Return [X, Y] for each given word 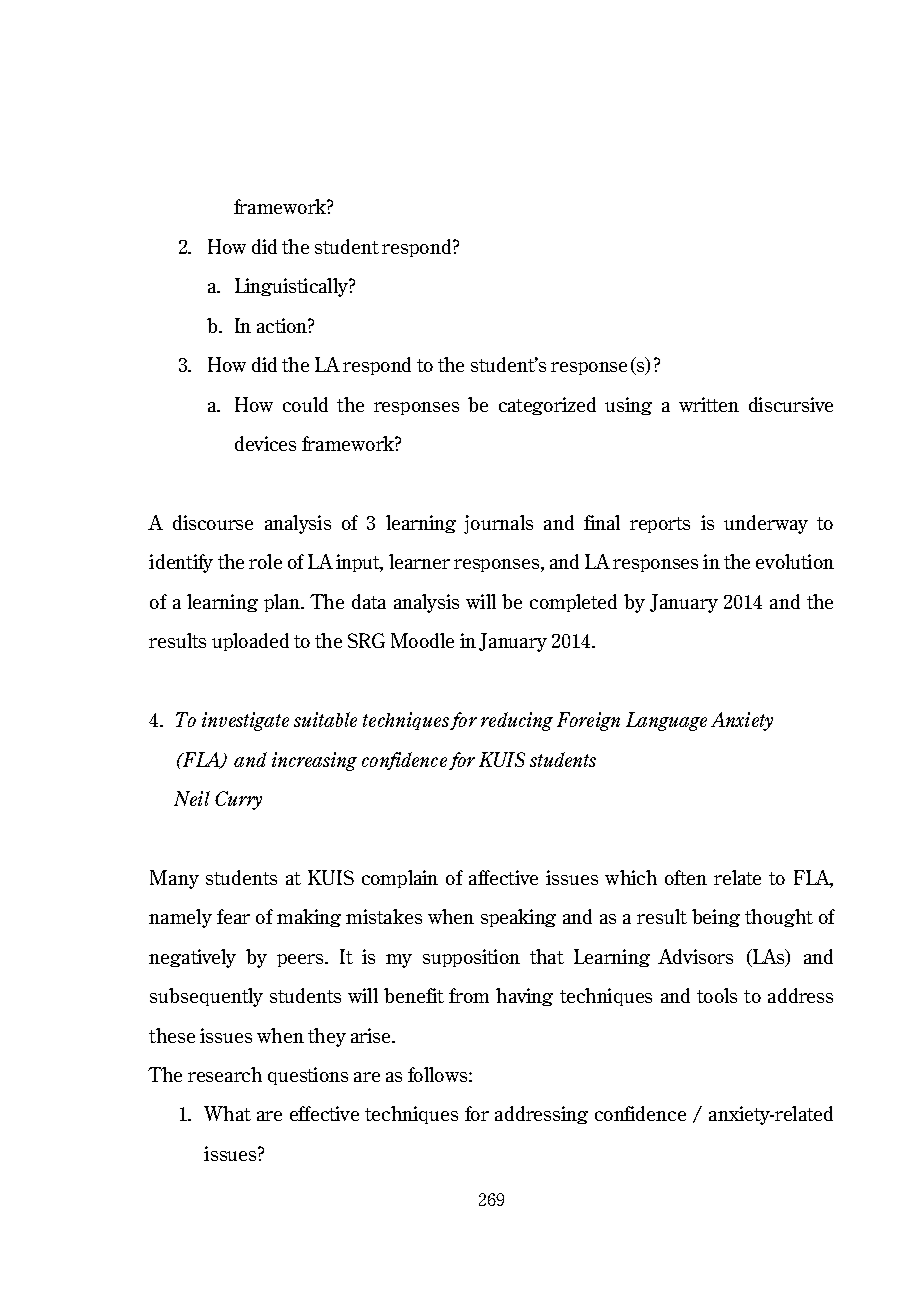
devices [265, 443]
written [709, 404]
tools [717, 995]
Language [666, 721]
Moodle [422, 640]
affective [503, 877]
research [225, 1074]
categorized [547, 406]
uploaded [250, 642]
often [686, 877]
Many [174, 879]
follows [439, 1074]
